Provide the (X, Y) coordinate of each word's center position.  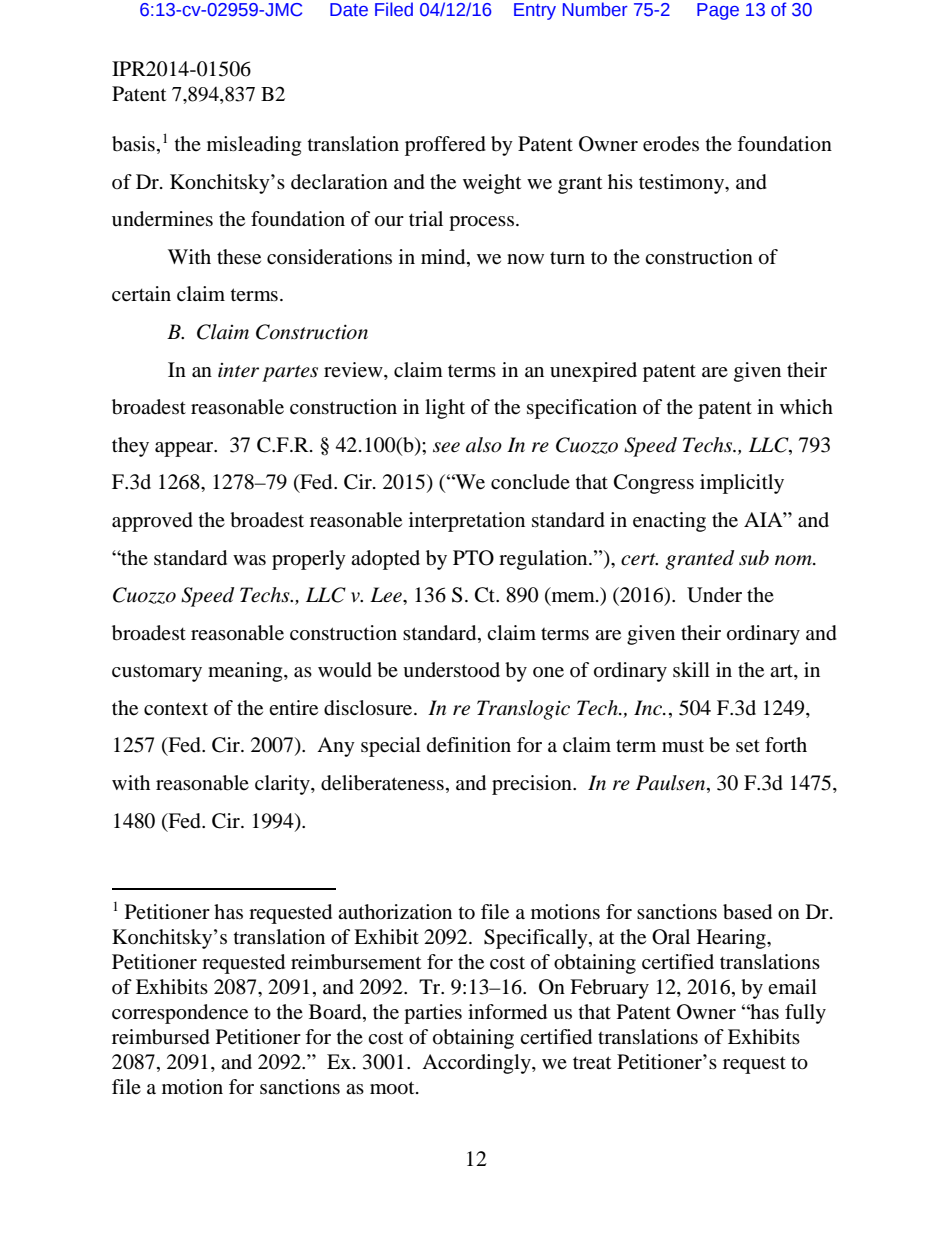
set (748, 746)
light (445, 409)
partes (290, 373)
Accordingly (477, 1064)
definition (469, 745)
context (176, 708)
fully (805, 1014)
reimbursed (161, 1037)
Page (718, 11)
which (806, 406)
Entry (535, 11)
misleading (254, 146)
